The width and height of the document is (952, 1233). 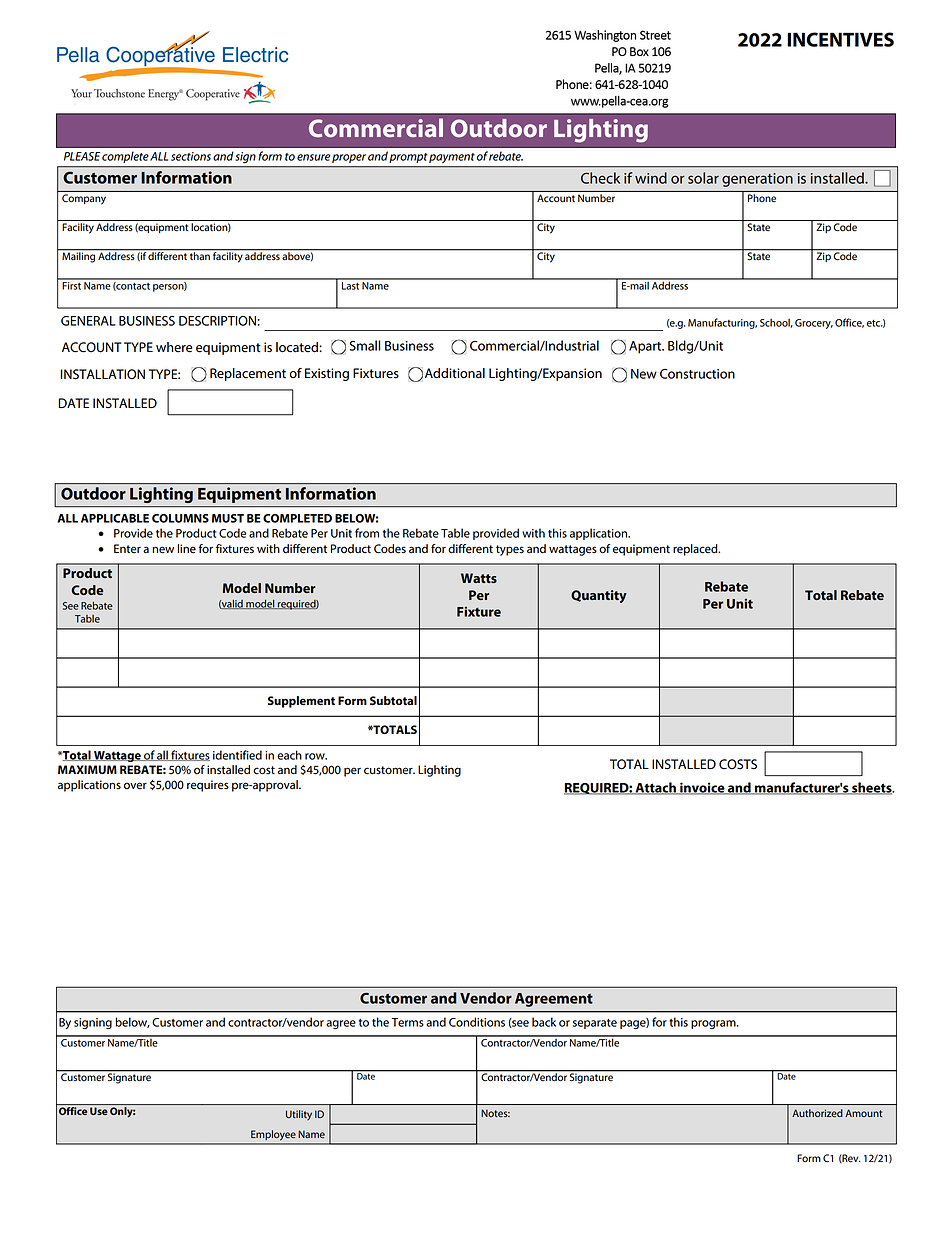 I want to click on Last, so click(x=350, y=284).
